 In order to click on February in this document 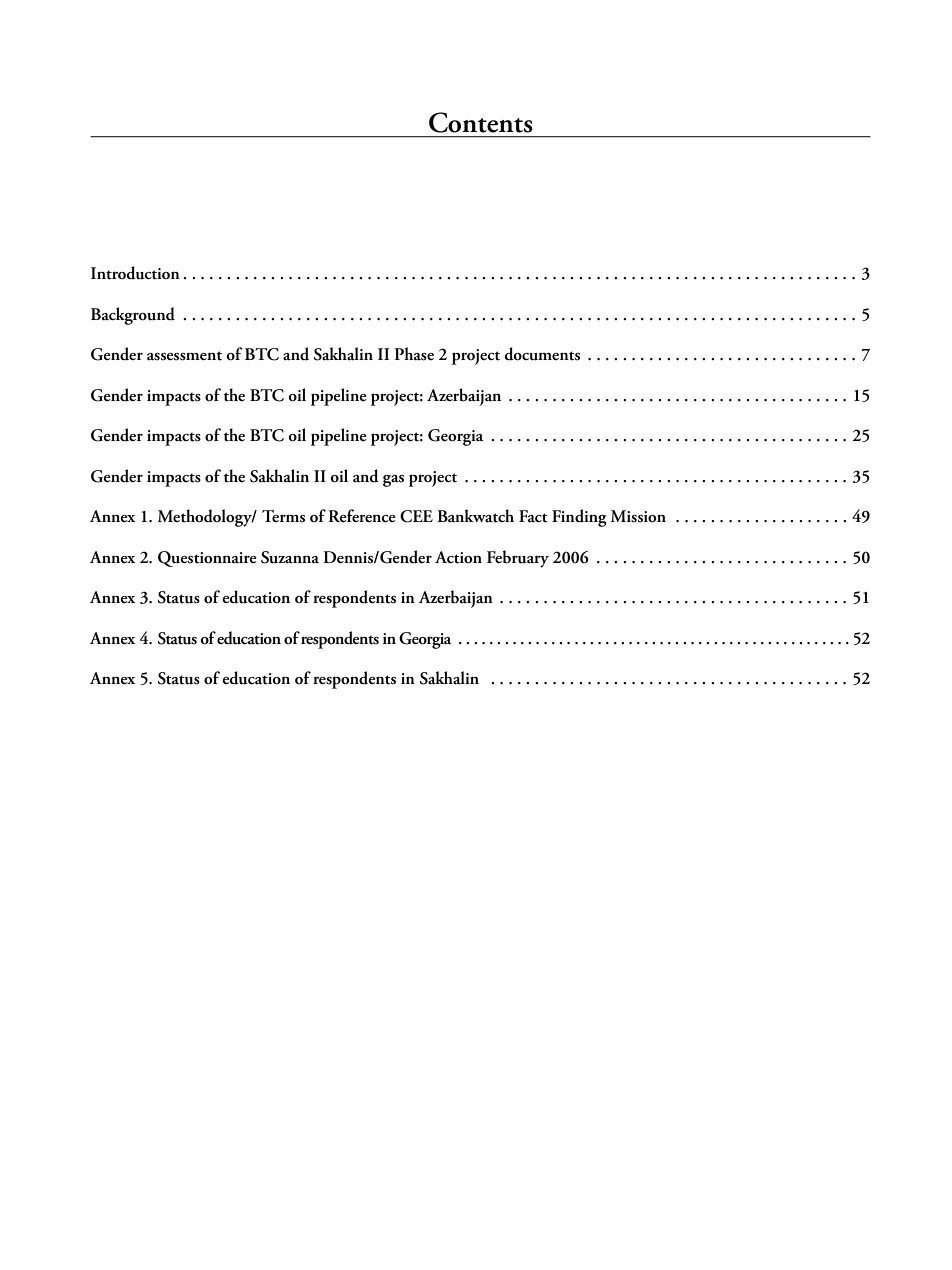, I will do `click(518, 559)`.
